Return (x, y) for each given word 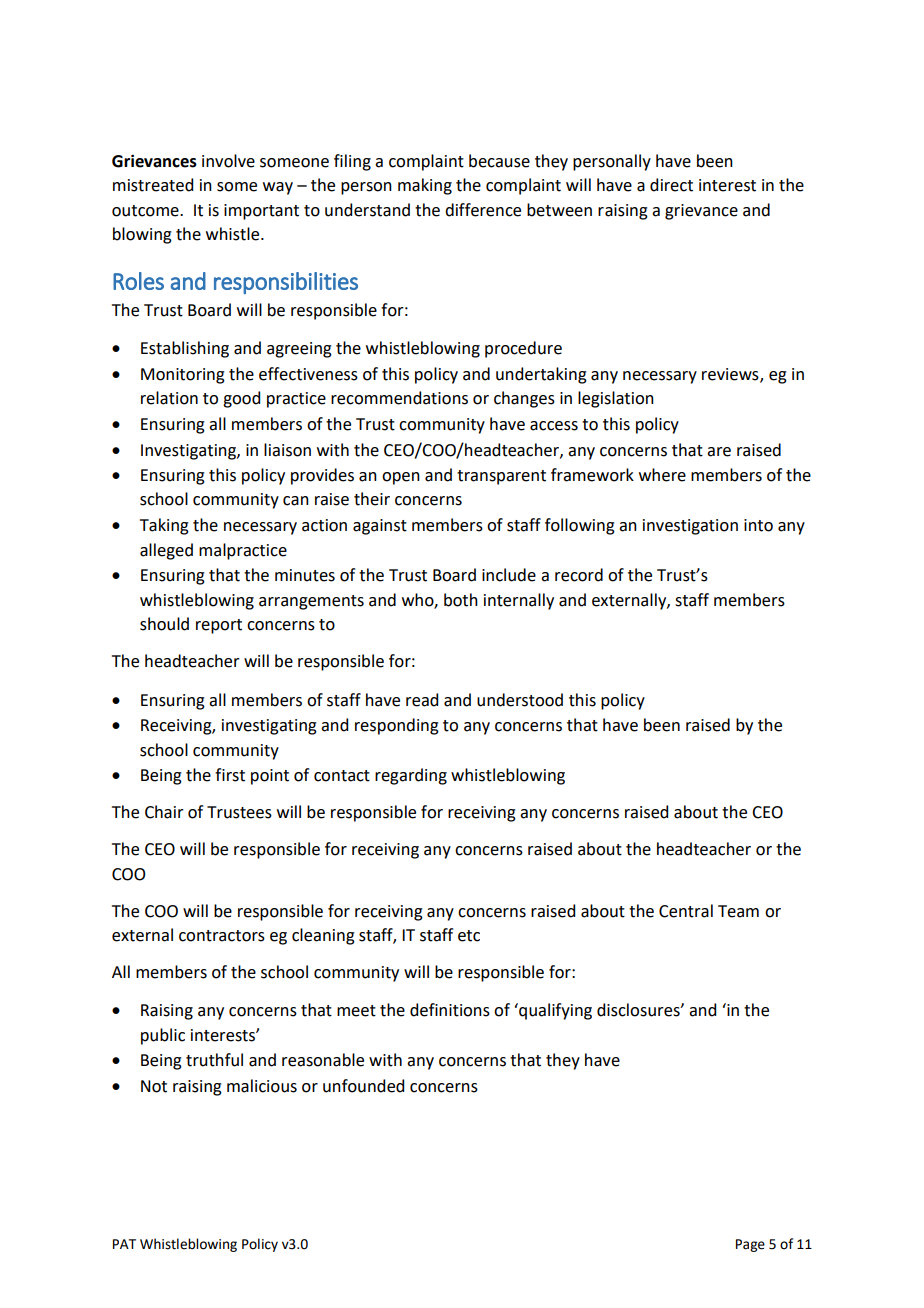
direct (671, 185)
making (425, 186)
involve (228, 161)
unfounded (363, 1086)
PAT (124, 1244)
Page (750, 1245)
